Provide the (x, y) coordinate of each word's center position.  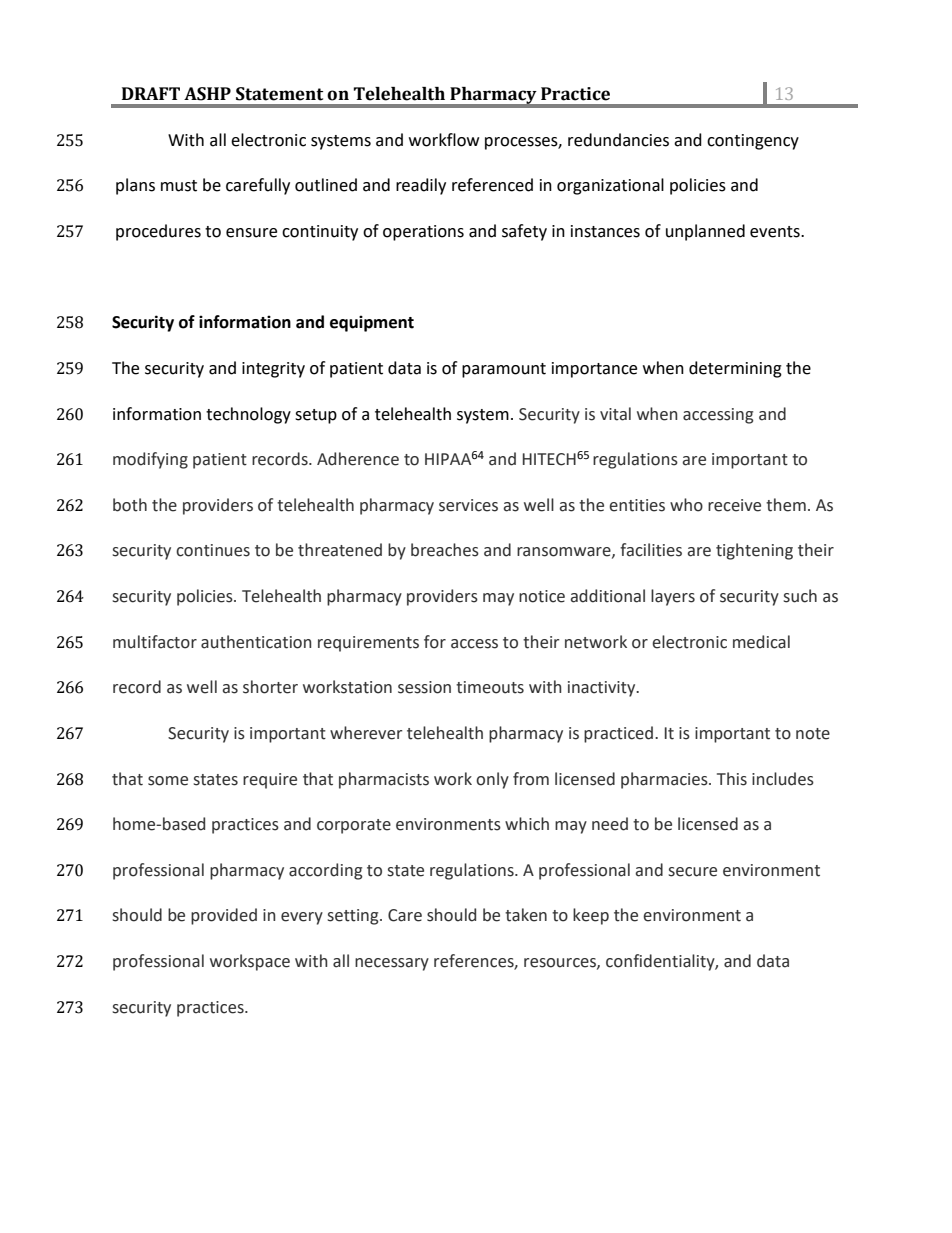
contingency (753, 142)
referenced (492, 185)
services (468, 505)
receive (734, 505)
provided (224, 916)
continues (213, 550)
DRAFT (151, 93)
